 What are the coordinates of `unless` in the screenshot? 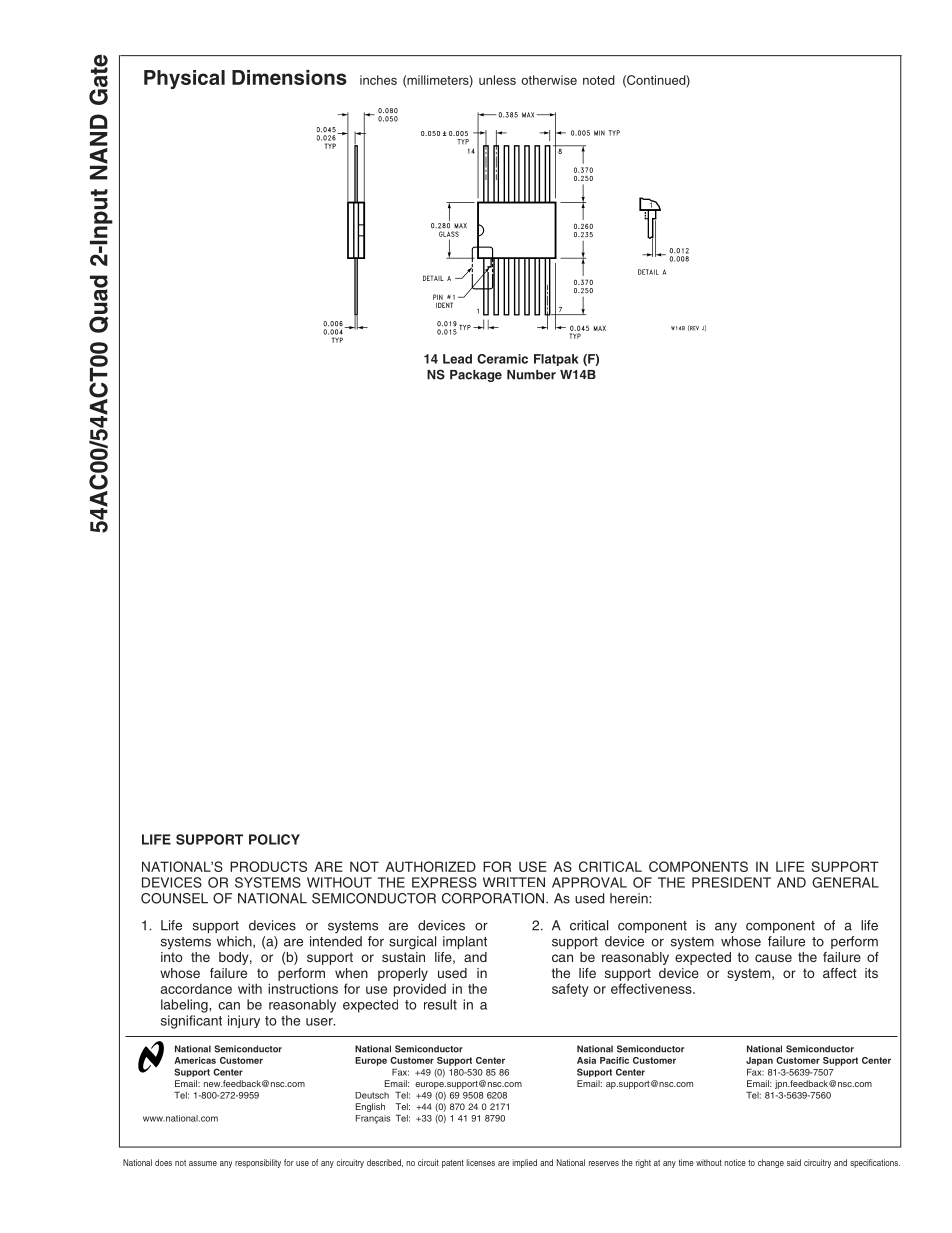 It's located at (497, 80).
